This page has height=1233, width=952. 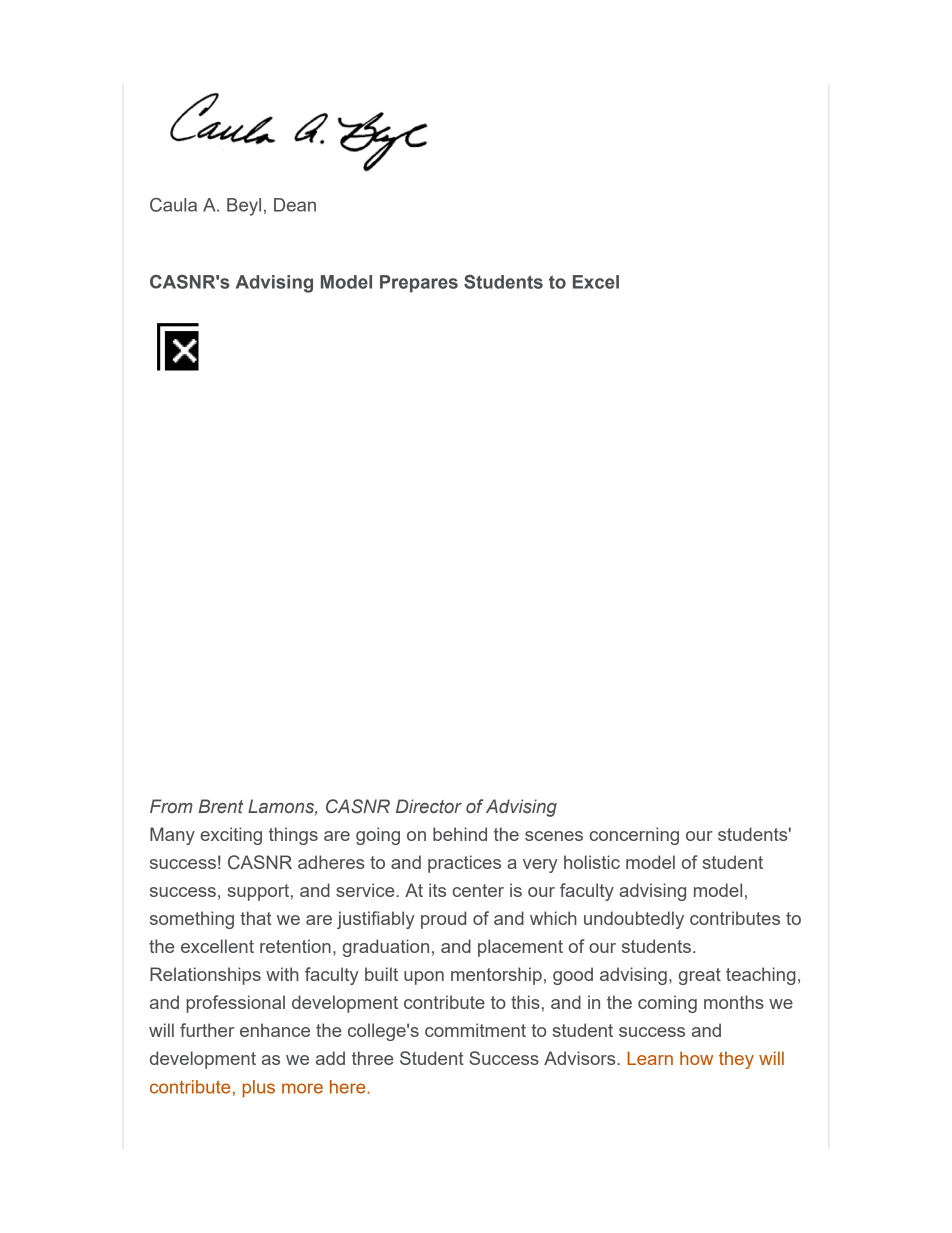 I want to click on how, so click(x=696, y=1058).
